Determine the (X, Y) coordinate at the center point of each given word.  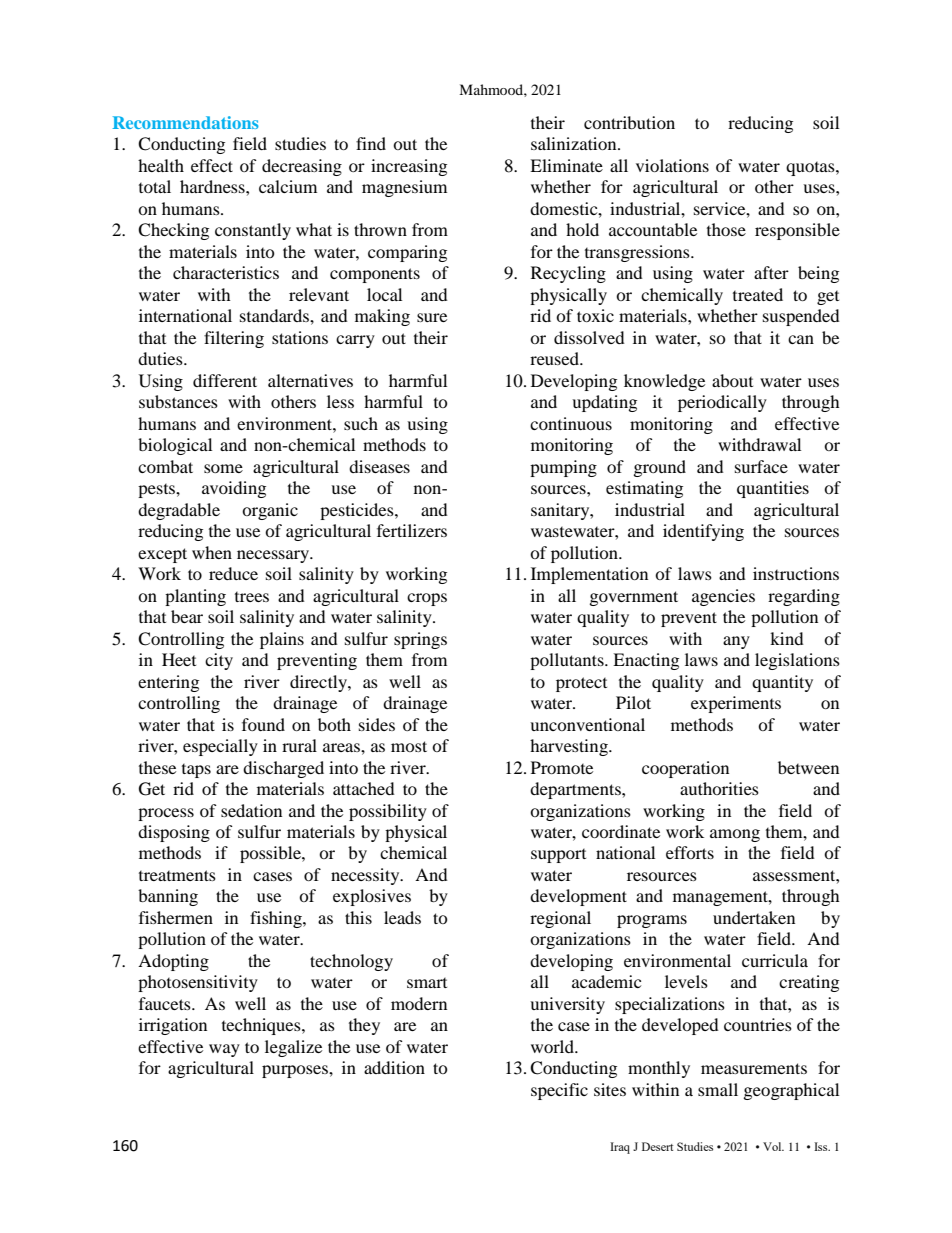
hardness (213, 186)
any (736, 642)
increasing (409, 167)
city (219, 661)
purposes (296, 1071)
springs (420, 640)
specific (559, 1091)
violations (672, 165)
